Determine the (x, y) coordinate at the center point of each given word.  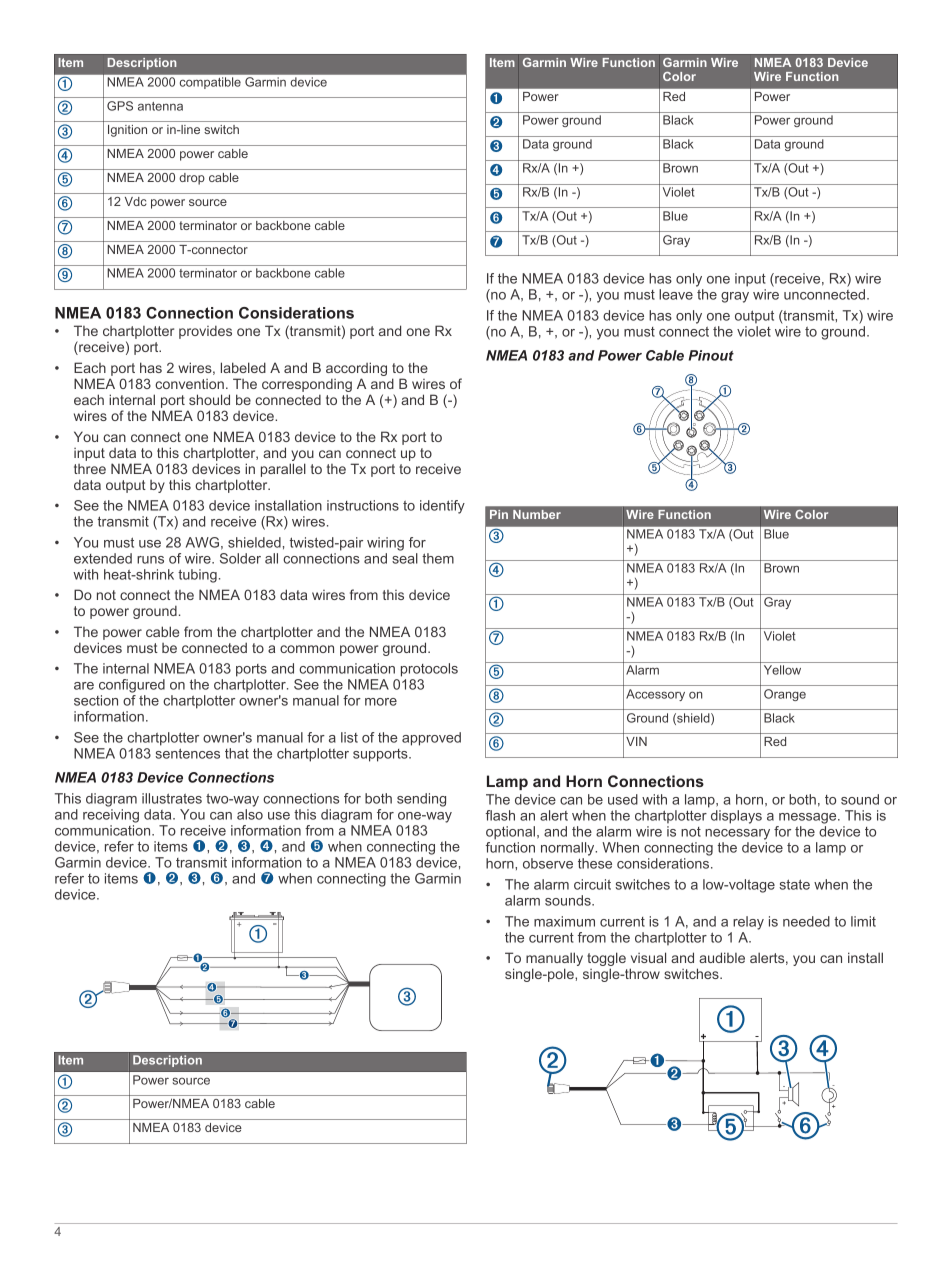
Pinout (711, 355)
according (356, 370)
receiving (111, 816)
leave (676, 294)
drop (192, 179)
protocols (429, 670)
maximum (564, 921)
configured (132, 686)
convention (189, 384)
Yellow (782, 670)
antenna (160, 106)
